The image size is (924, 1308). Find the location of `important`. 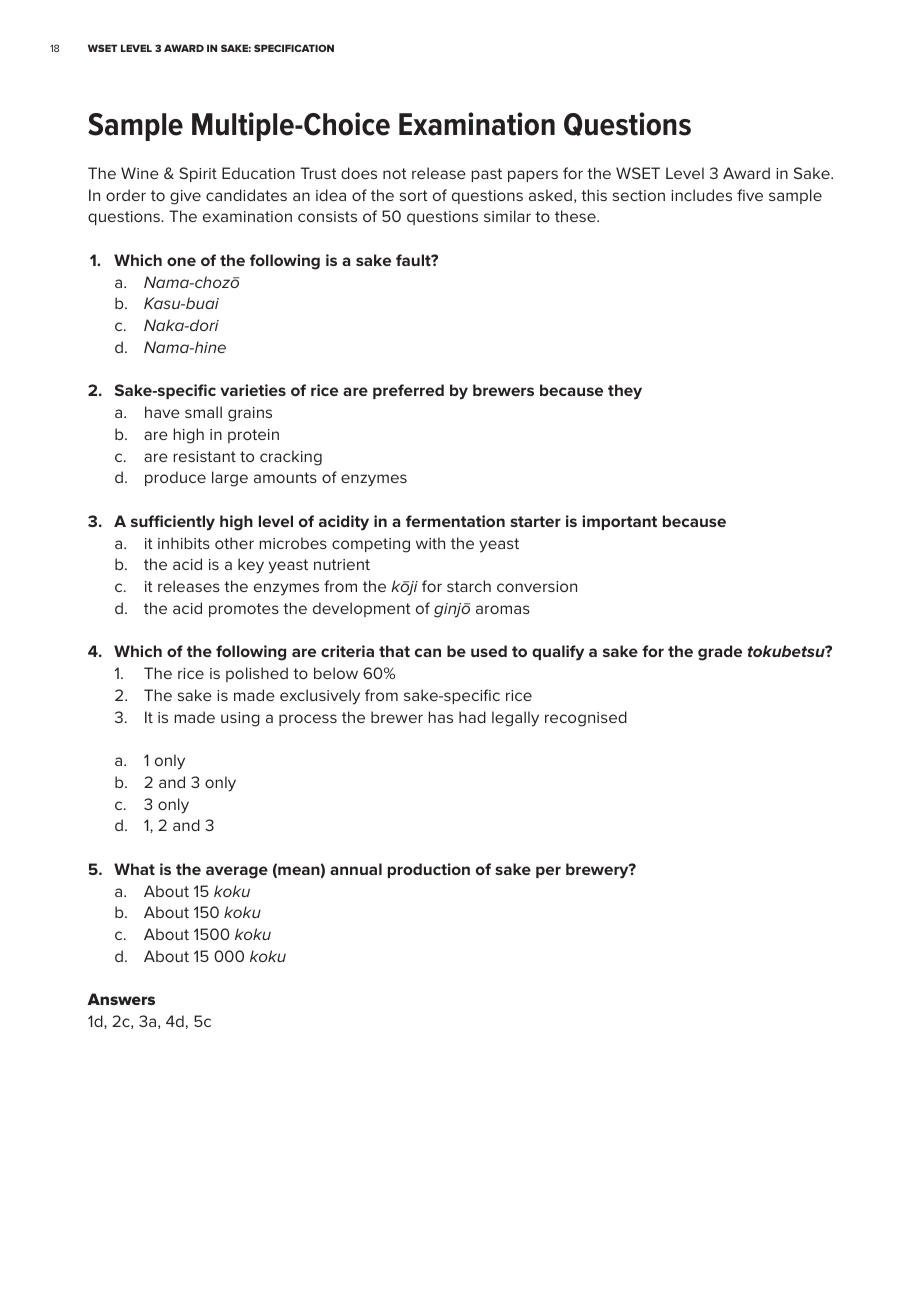

important is located at coordinates (619, 522).
